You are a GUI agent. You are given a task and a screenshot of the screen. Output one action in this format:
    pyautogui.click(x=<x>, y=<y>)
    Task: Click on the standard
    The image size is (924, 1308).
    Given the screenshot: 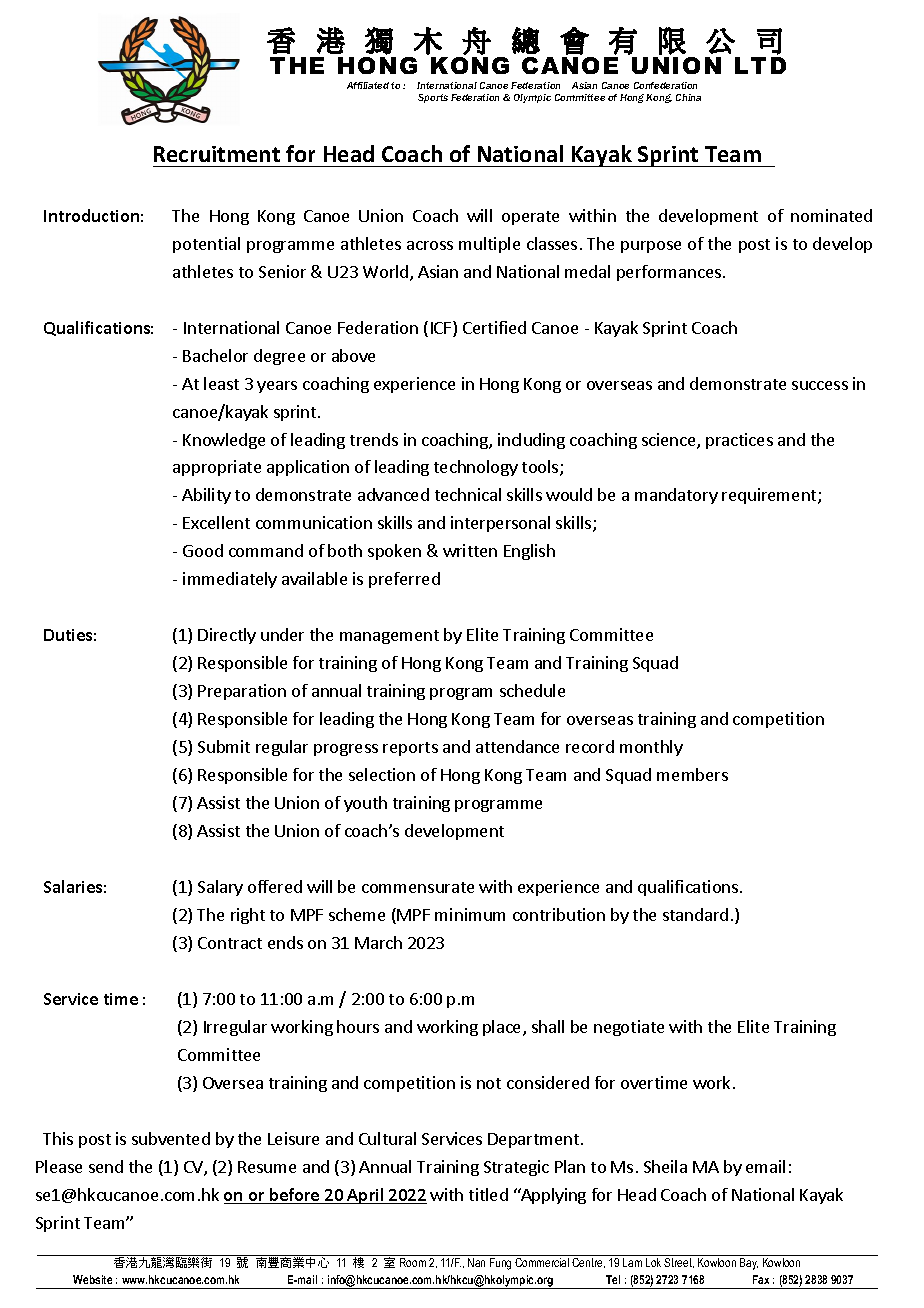 What is the action you would take?
    pyautogui.click(x=695, y=914)
